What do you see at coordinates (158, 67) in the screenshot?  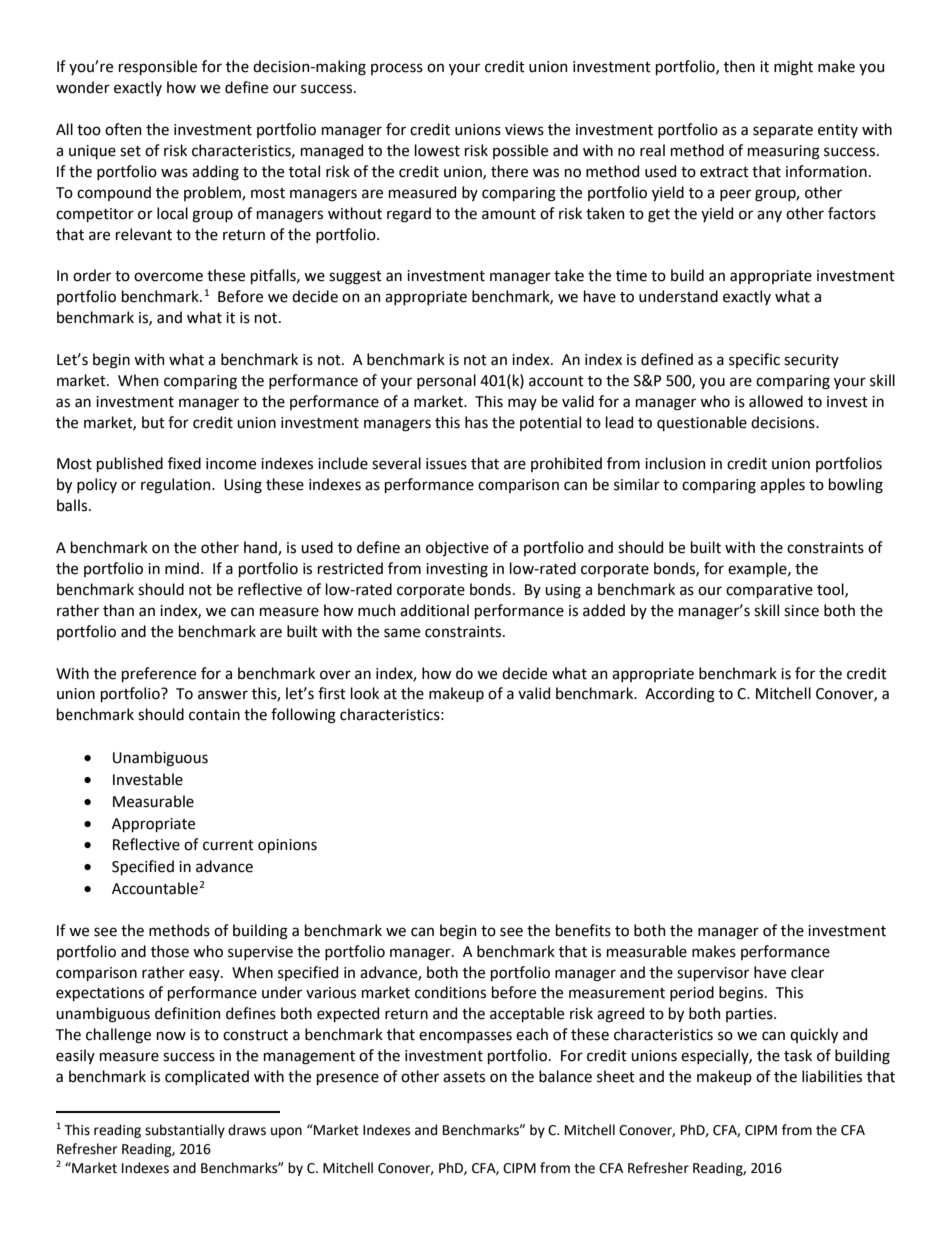 I see `responsible` at bounding box center [158, 67].
